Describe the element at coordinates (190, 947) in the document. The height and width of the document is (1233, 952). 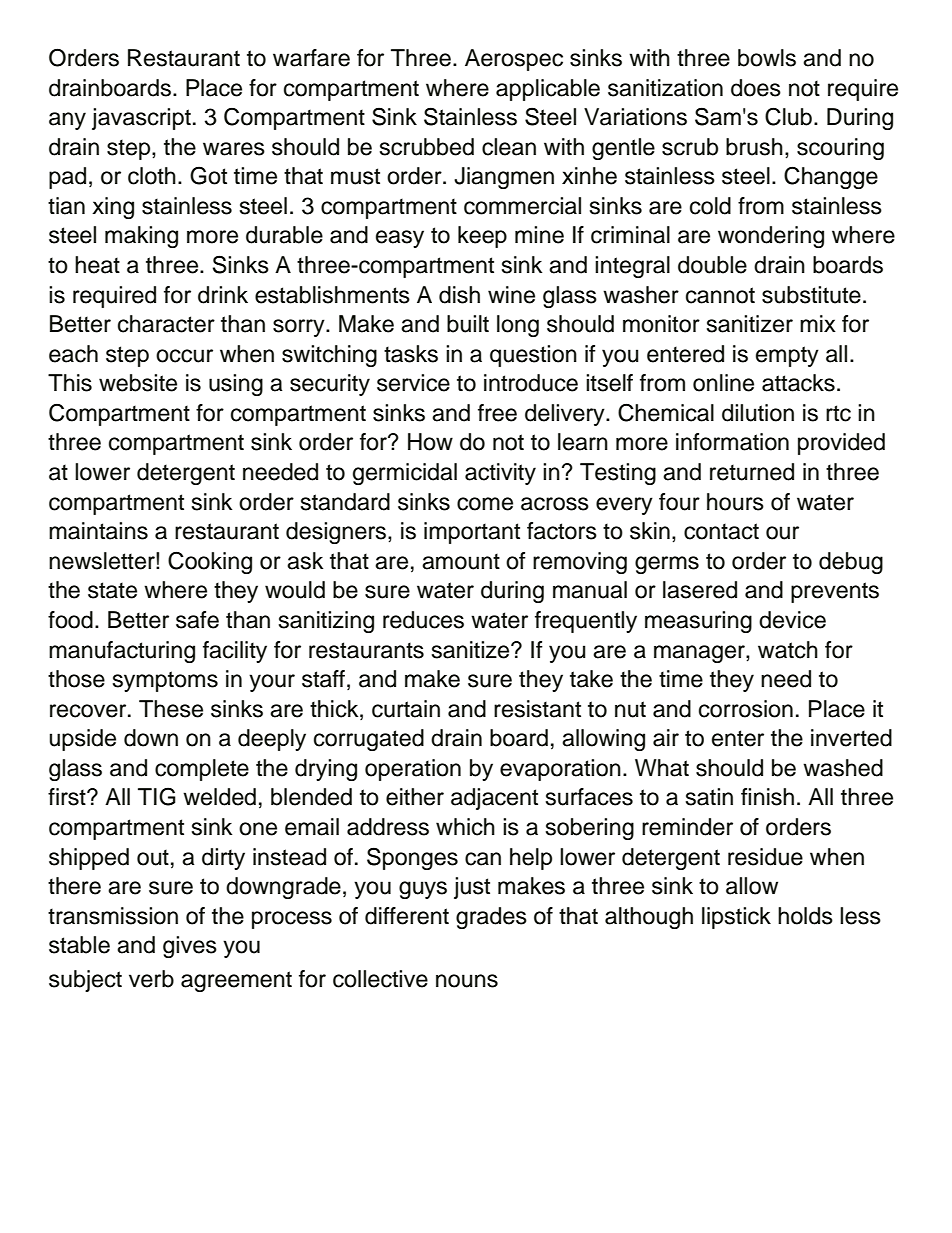
I see `gives` at that location.
